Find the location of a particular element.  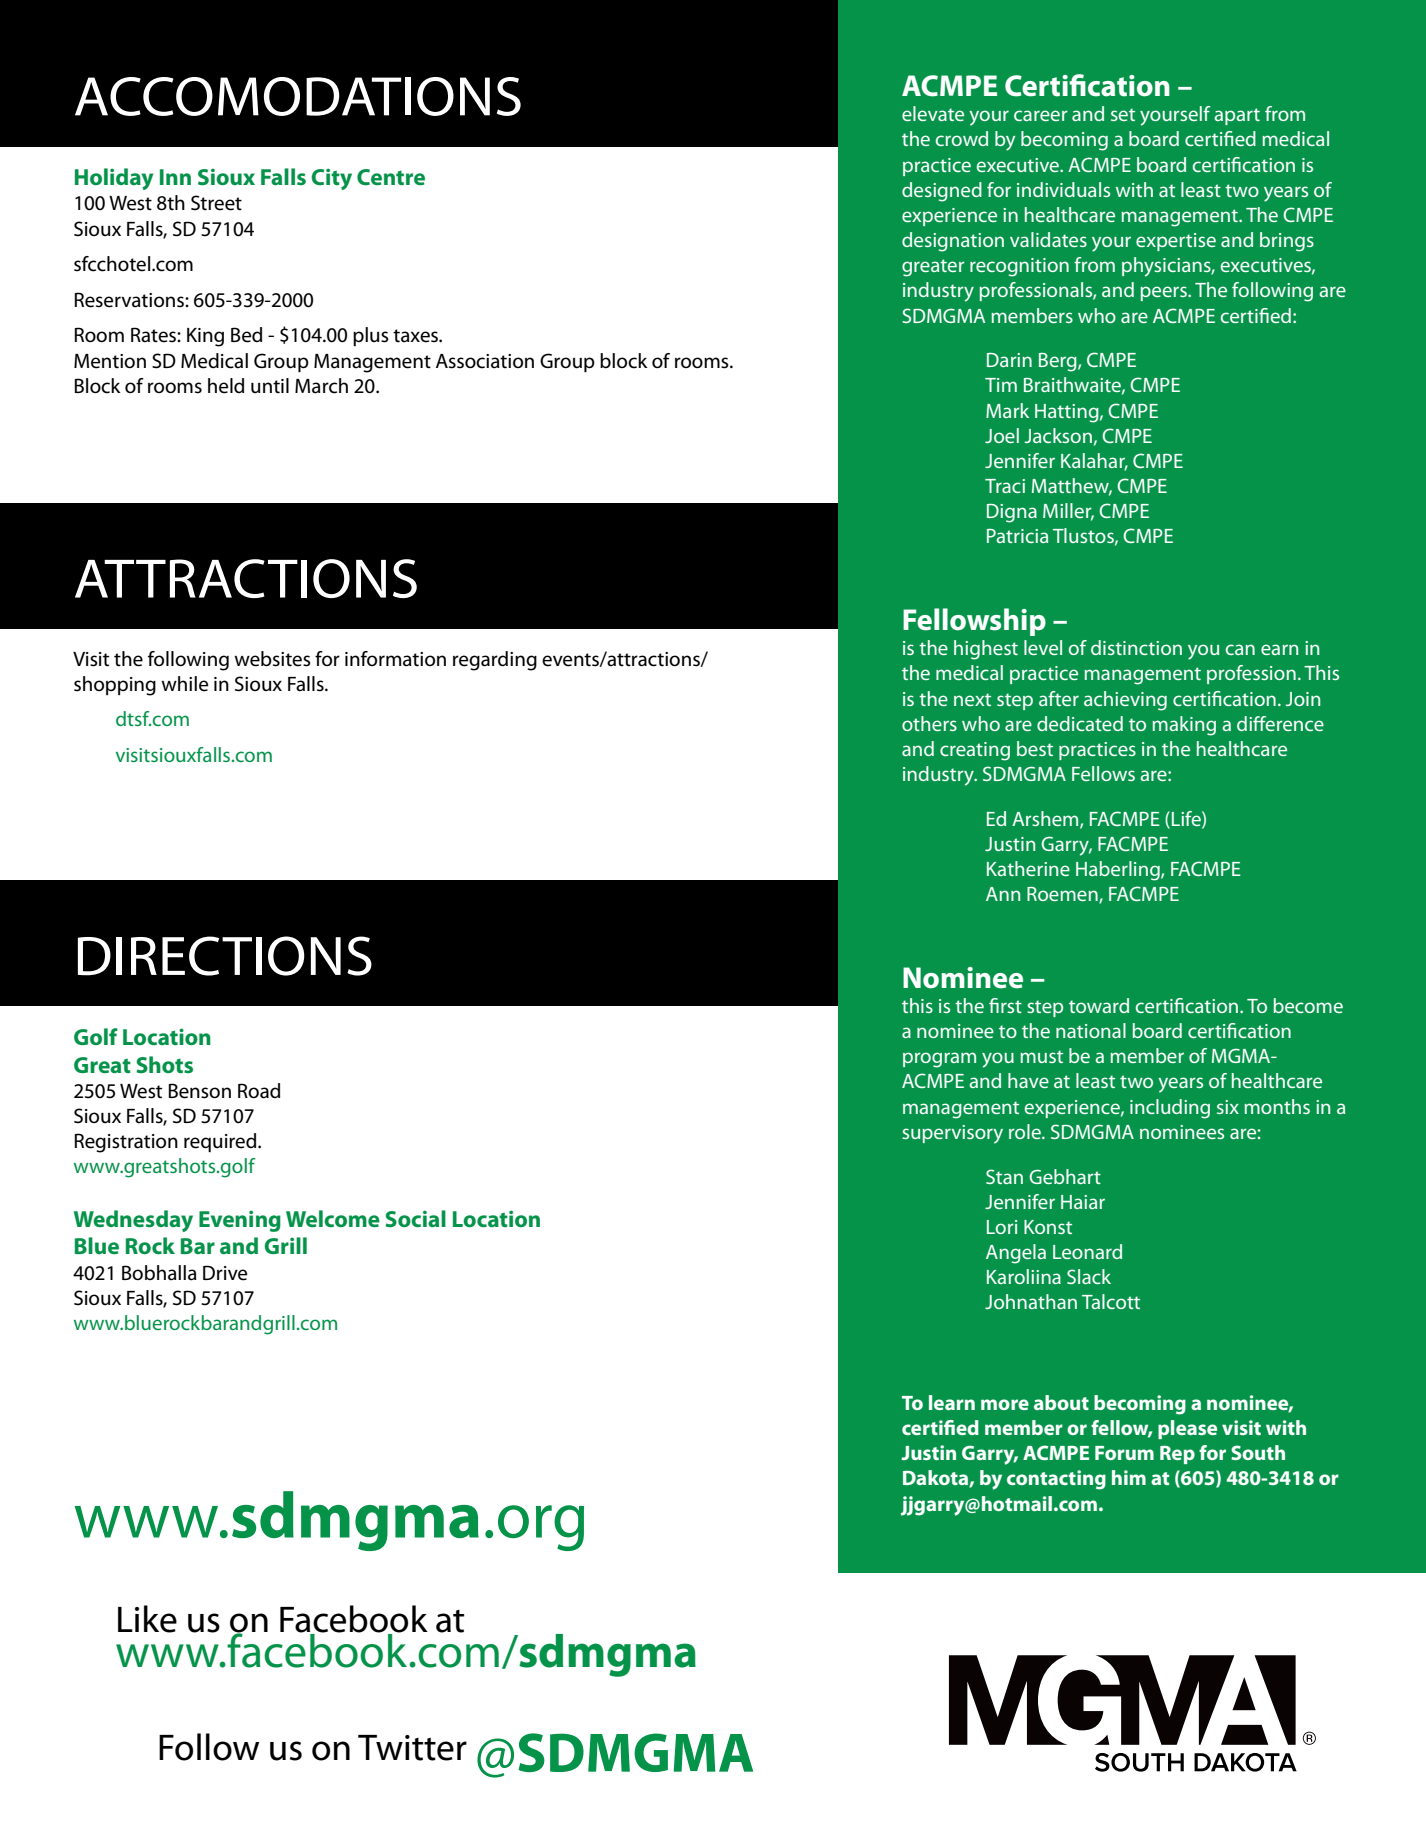

program is located at coordinates (939, 1060).
